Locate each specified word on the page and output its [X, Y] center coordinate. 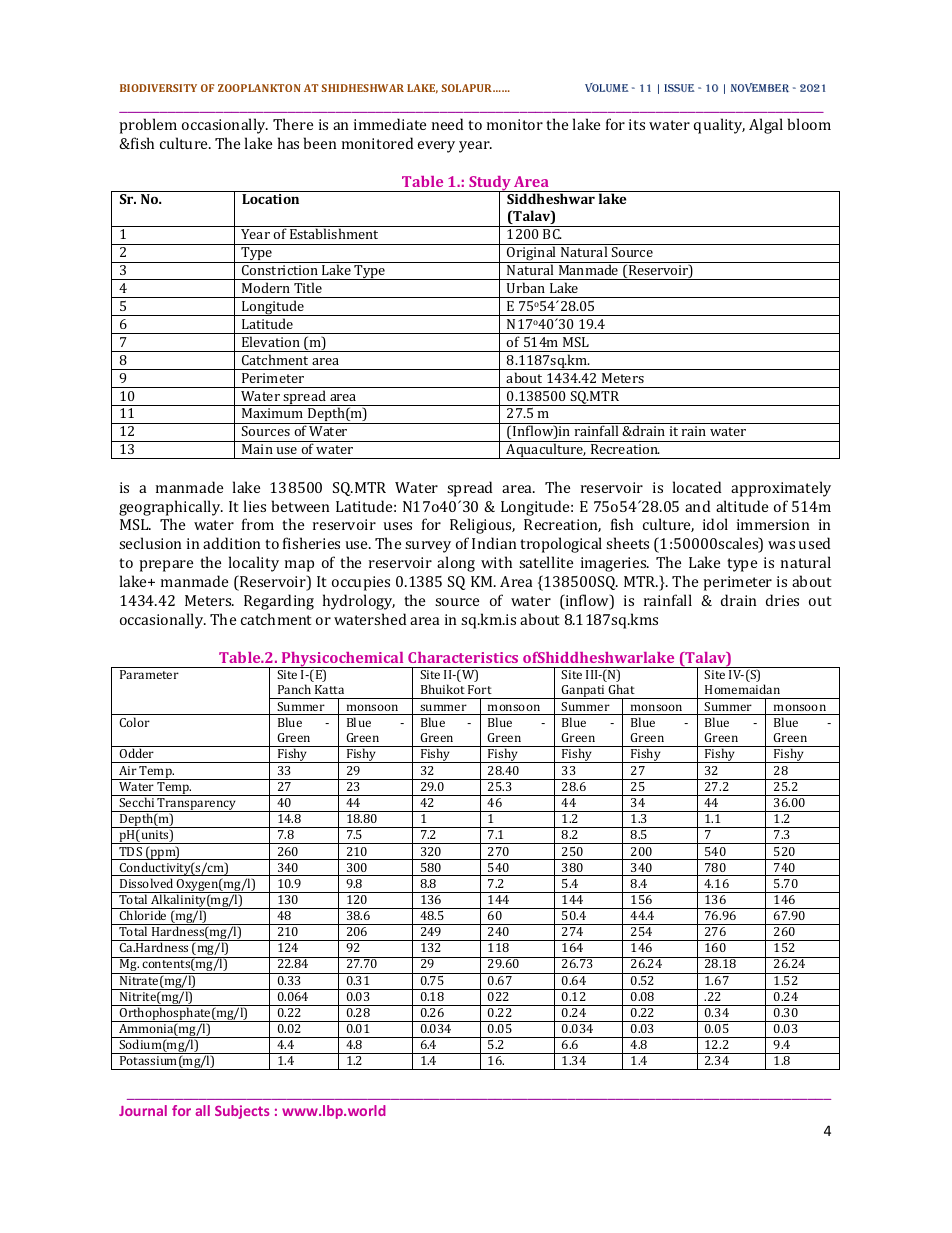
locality [254, 564]
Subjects [242, 1112]
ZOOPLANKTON [259, 88]
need [447, 124]
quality [719, 126]
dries [782, 600]
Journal [143, 1110]
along [456, 564]
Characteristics [463, 657]
